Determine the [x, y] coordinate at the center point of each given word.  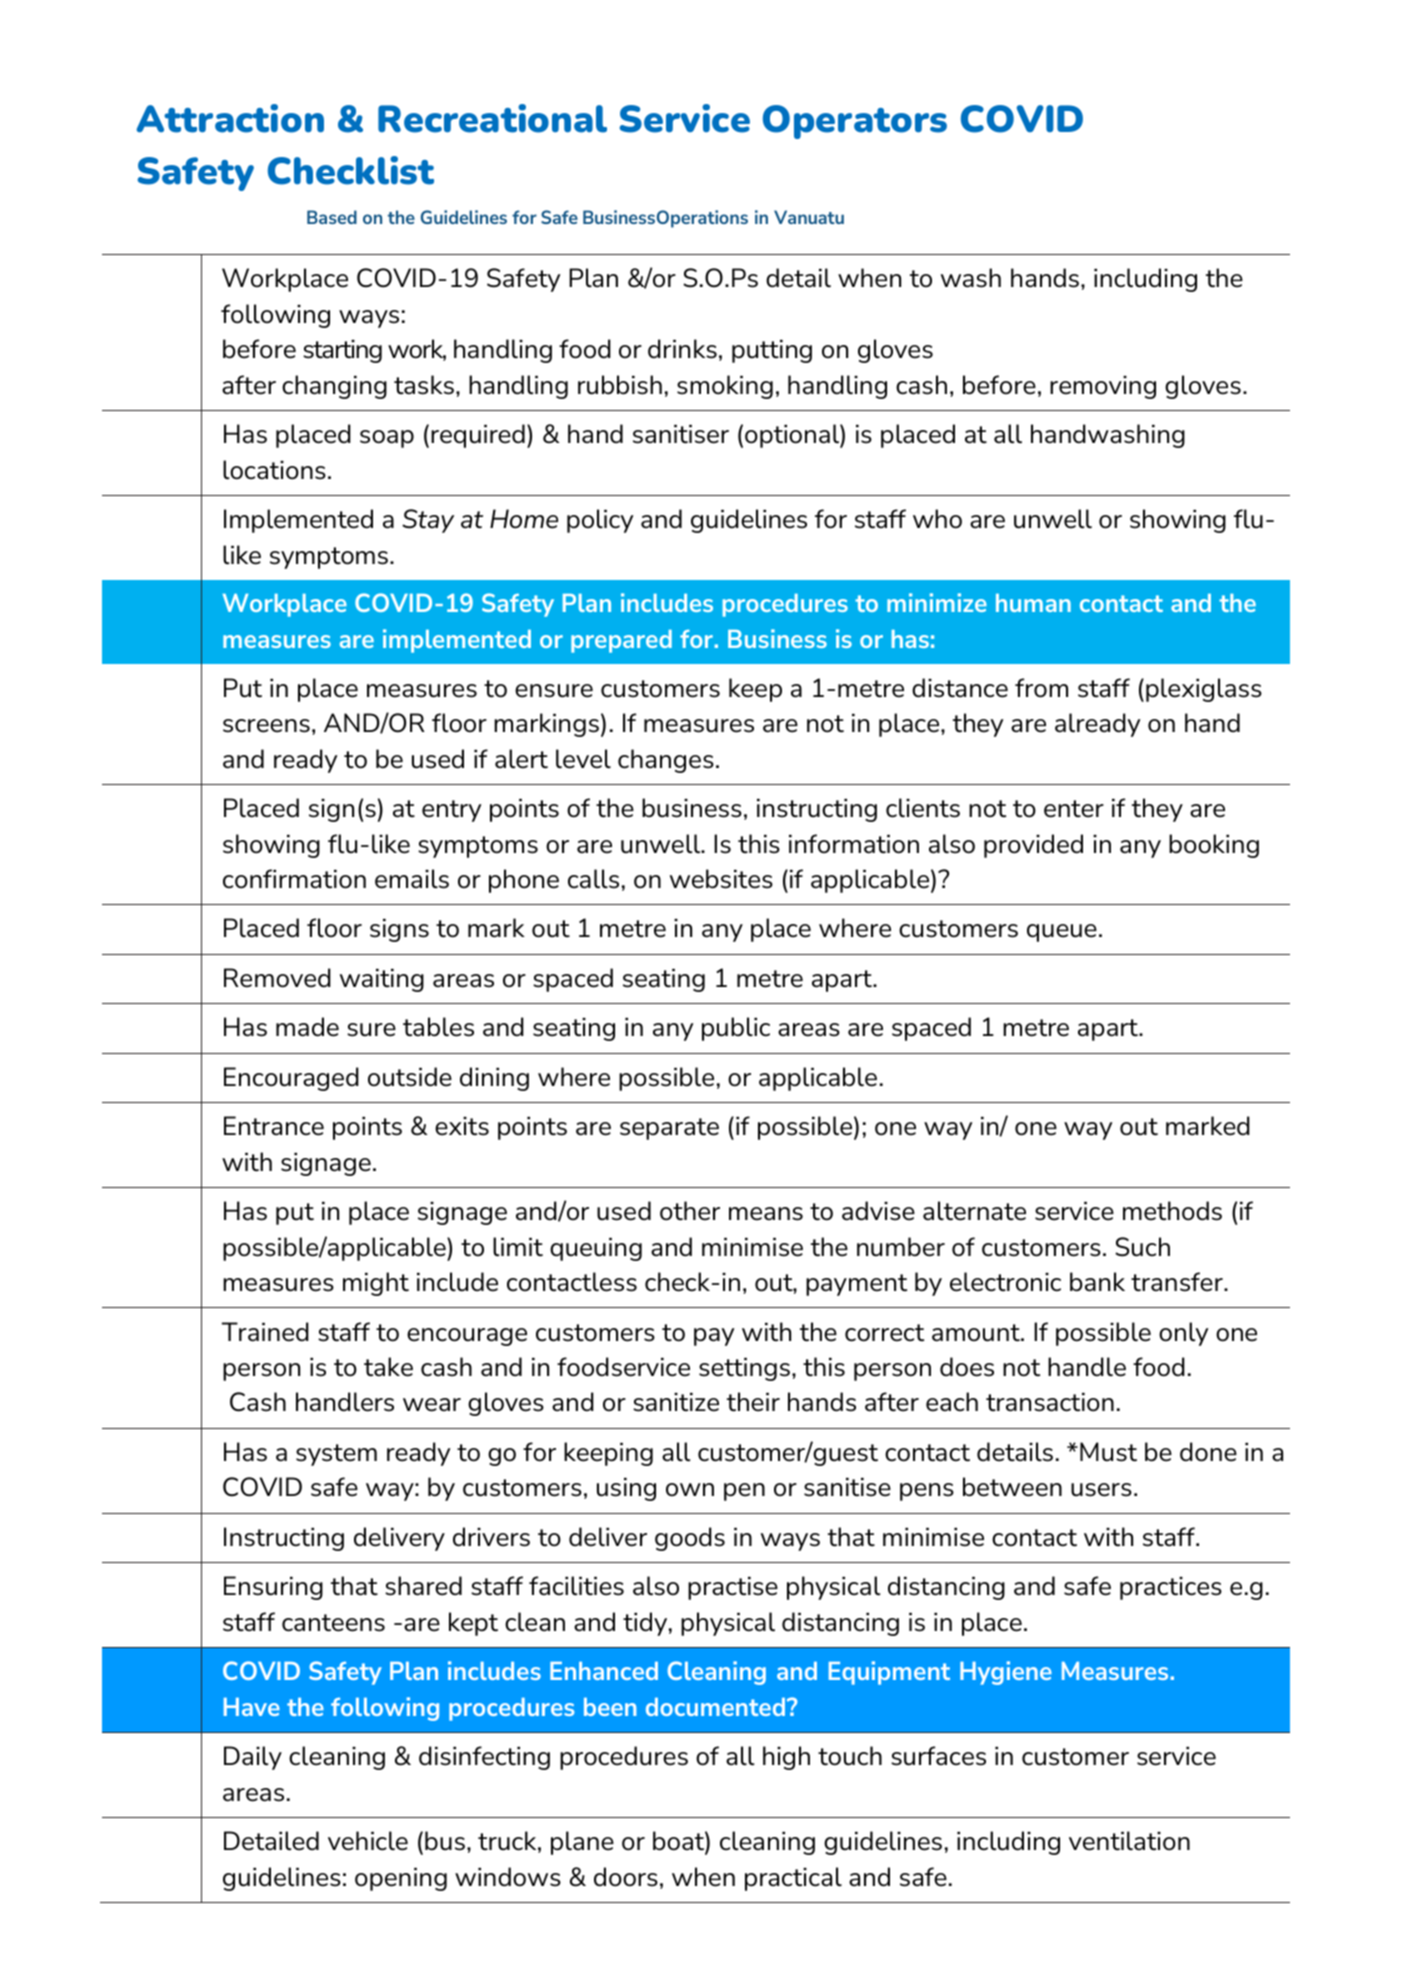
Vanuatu [809, 217]
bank [1097, 1282]
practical [793, 1879]
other [690, 1211]
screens [266, 726]
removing [1103, 387]
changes [666, 761]
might [376, 1284]
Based [332, 217]
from [1041, 688]
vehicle [368, 1841]
